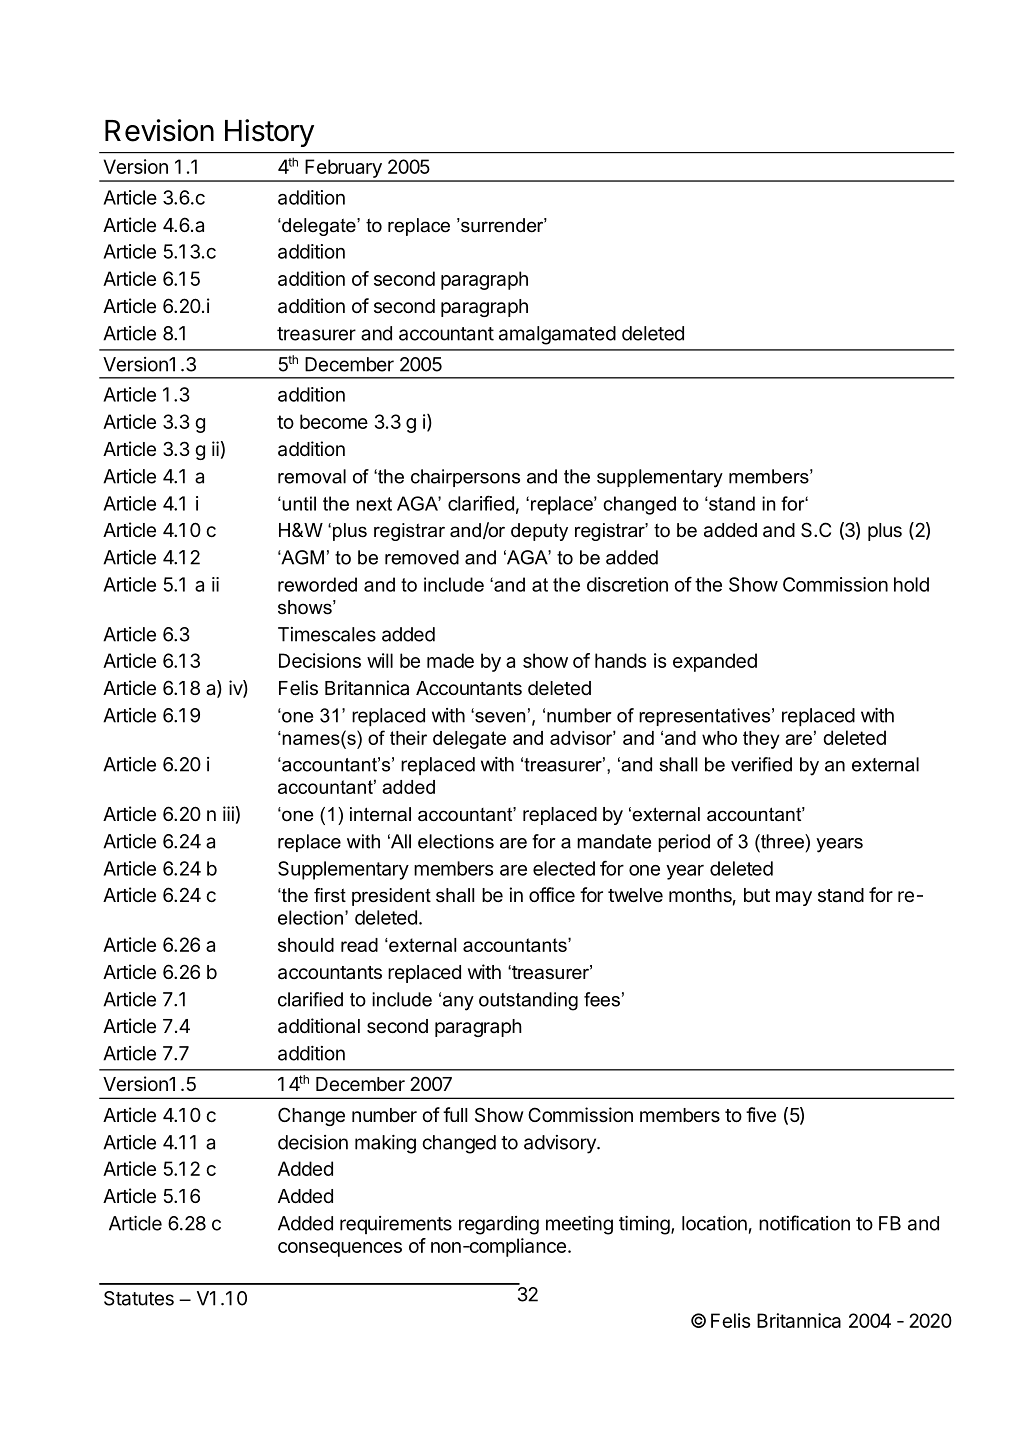  I want to click on History, so click(269, 133).
